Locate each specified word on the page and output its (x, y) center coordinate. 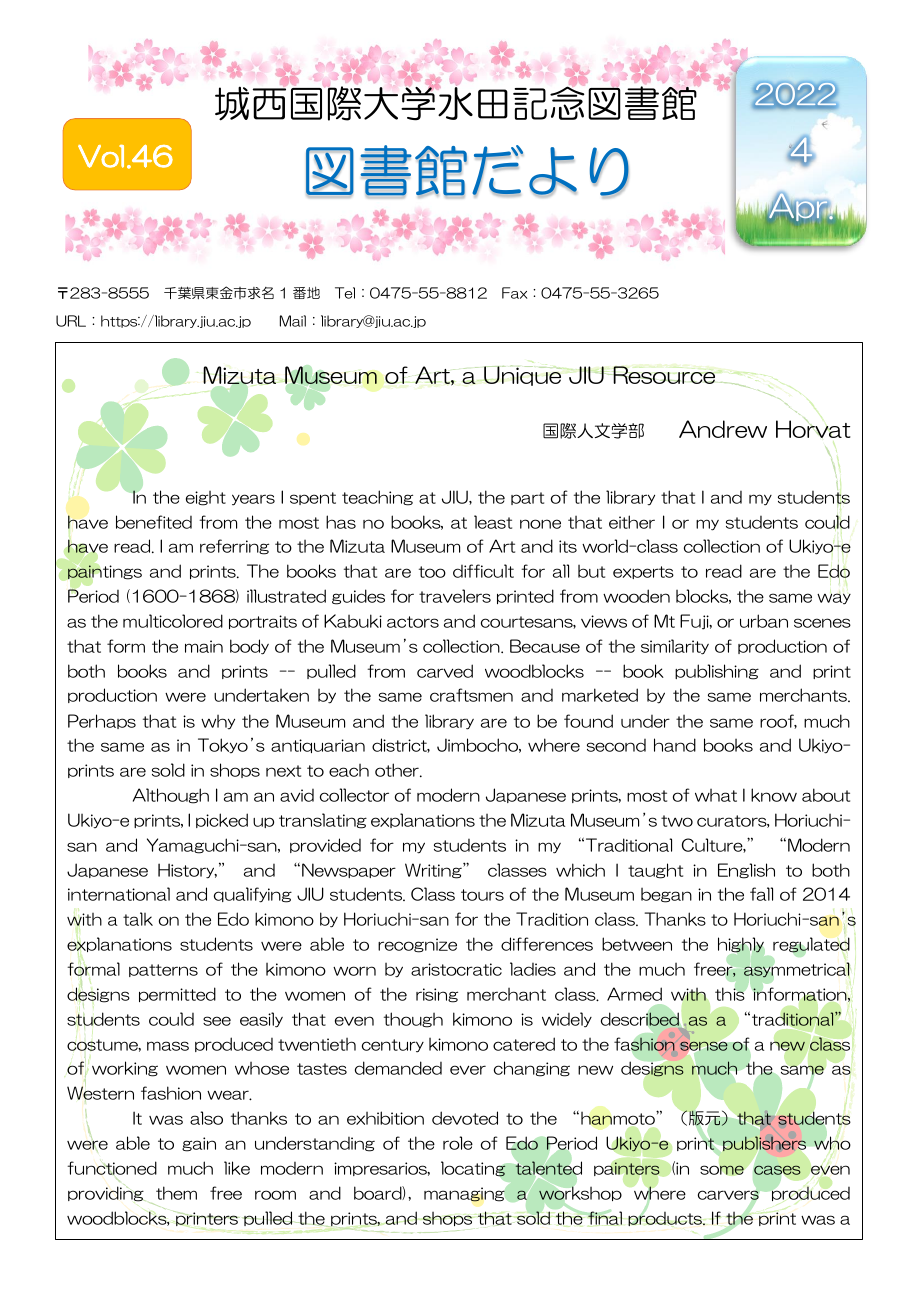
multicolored (173, 621)
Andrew (723, 429)
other (398, 770)
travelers (455, 596)
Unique (523, 375)
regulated (811, 946)
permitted (177, 994)
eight (206, 498)
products (666, 1217)
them (176, 1193)
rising (437, 995)
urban (764, 621)
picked (222, 820)
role (458, 1143)
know (774, 795)
